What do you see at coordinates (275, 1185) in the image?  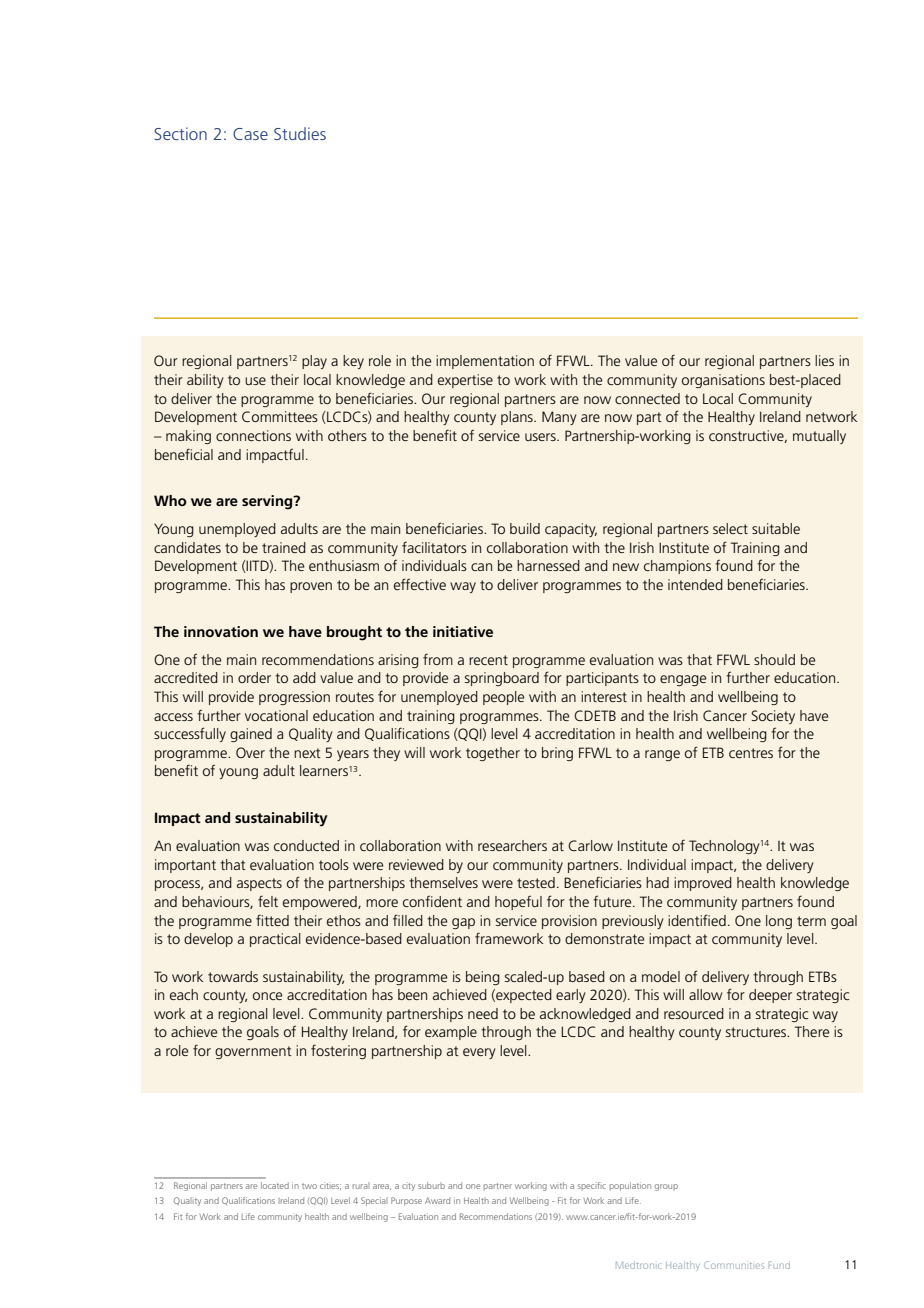 I see `located` at bounding box center [275, 1185].
